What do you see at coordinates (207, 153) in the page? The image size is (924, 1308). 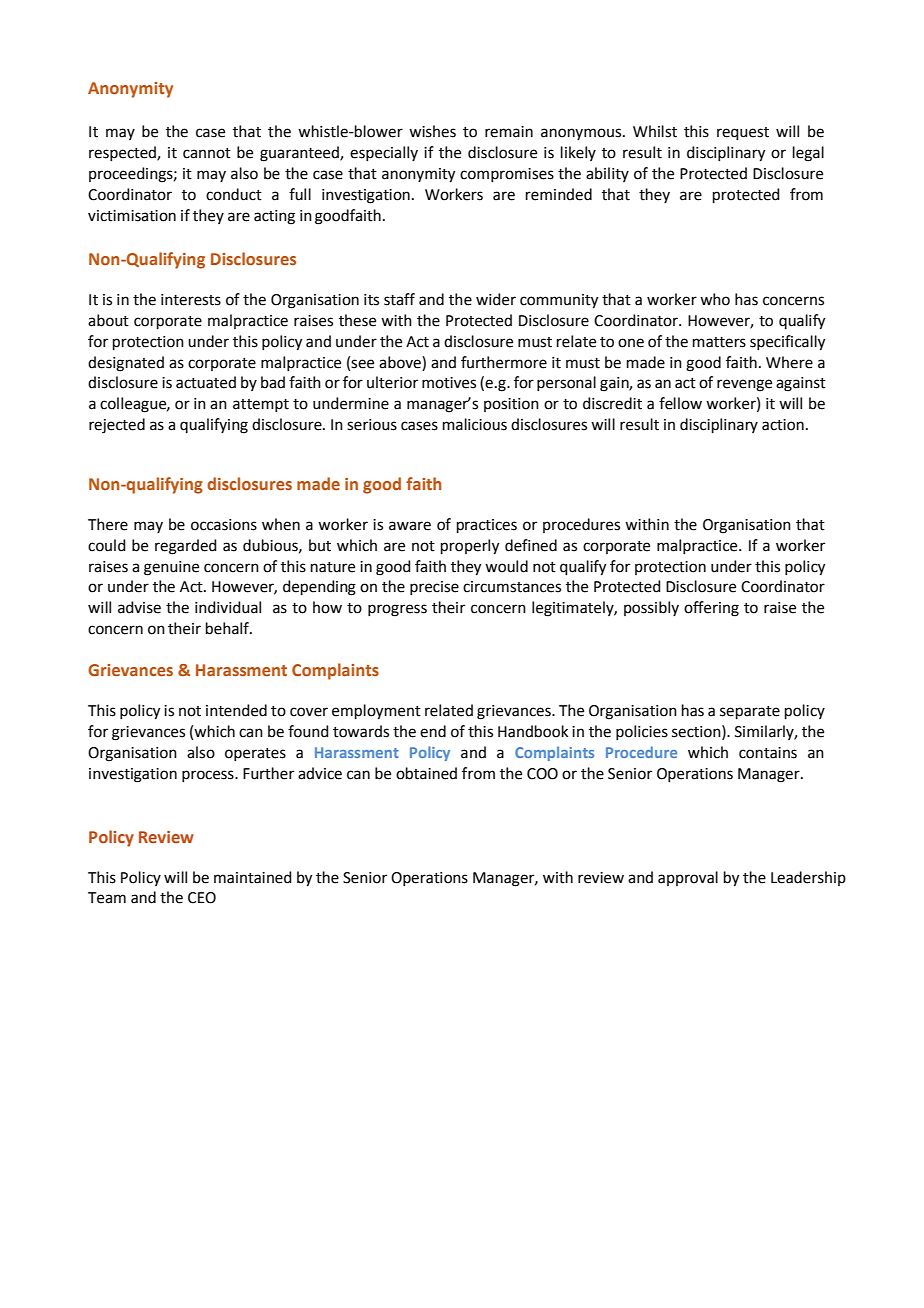 I see `cannot` at bounding box center [207, 153].
